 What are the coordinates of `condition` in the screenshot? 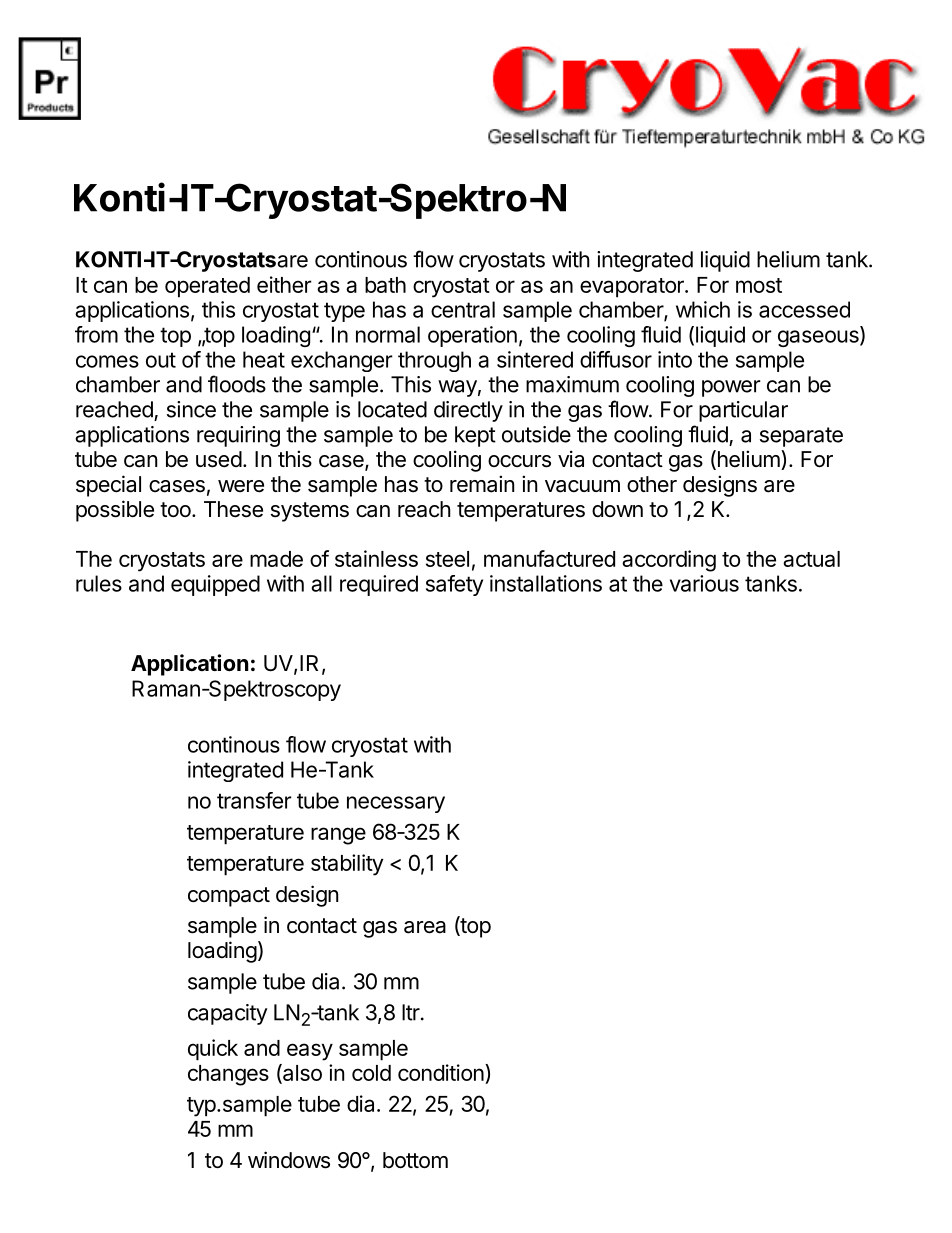 It's located at (441, 1072).
